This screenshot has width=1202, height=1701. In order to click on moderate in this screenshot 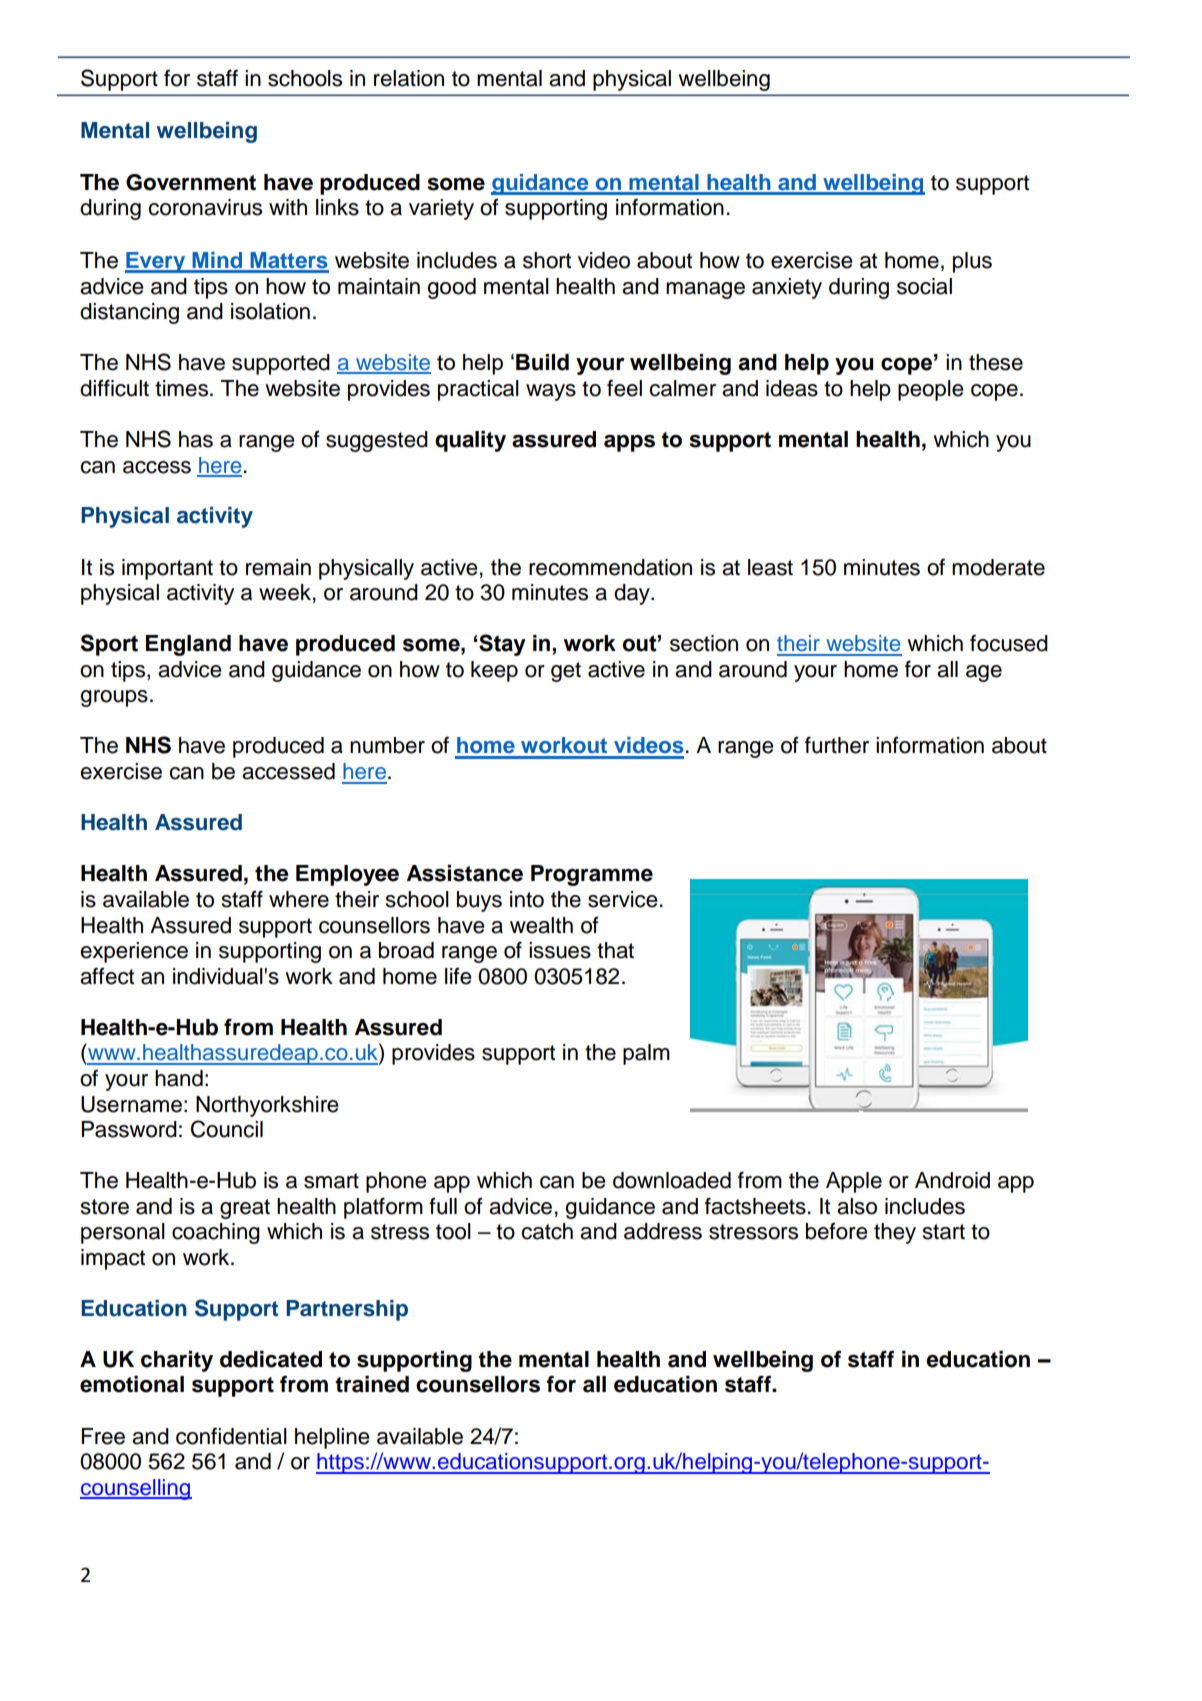, I will do `click(998, 567)`.
